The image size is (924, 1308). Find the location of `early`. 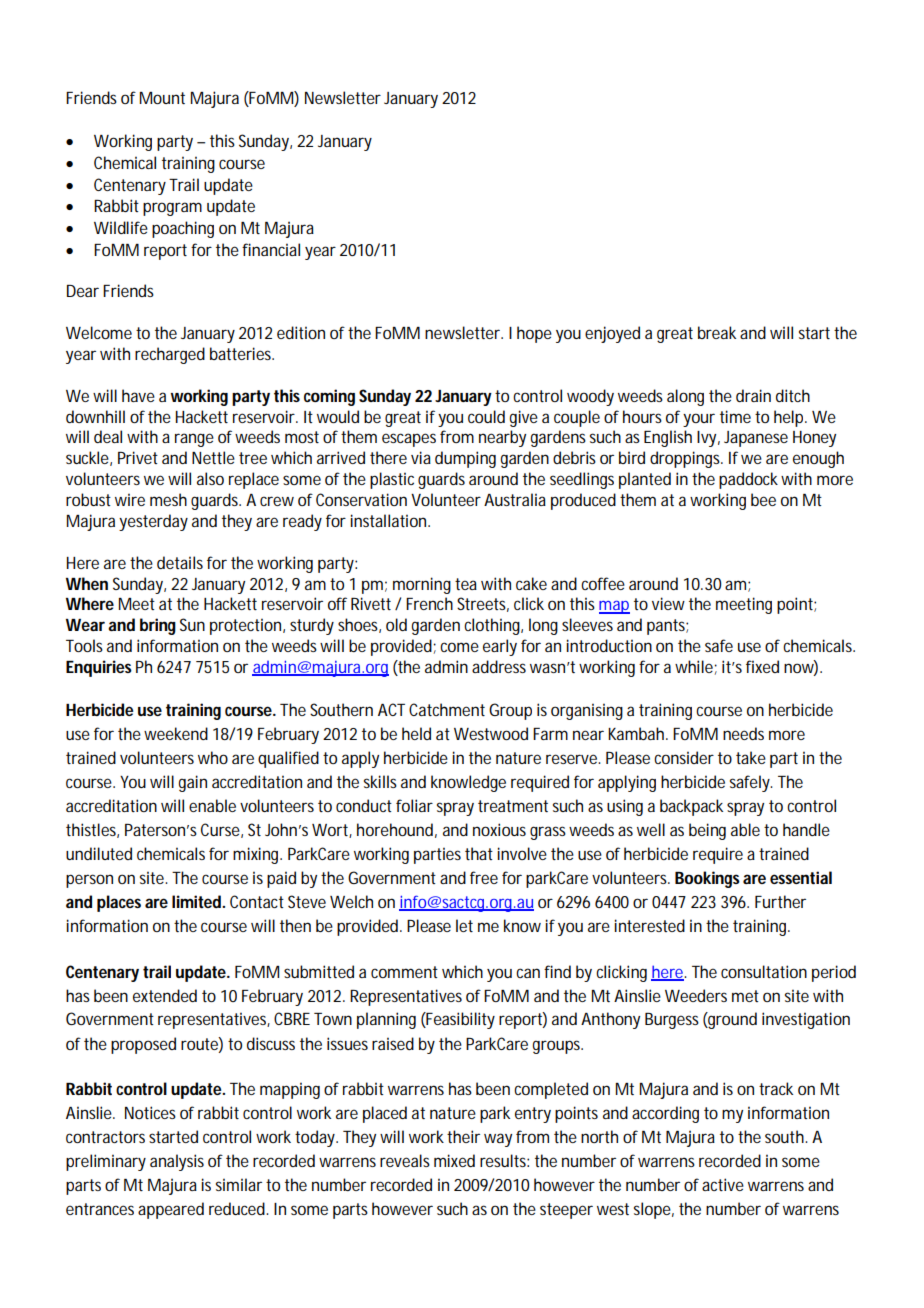

early is located at coordinates (500, 647).
